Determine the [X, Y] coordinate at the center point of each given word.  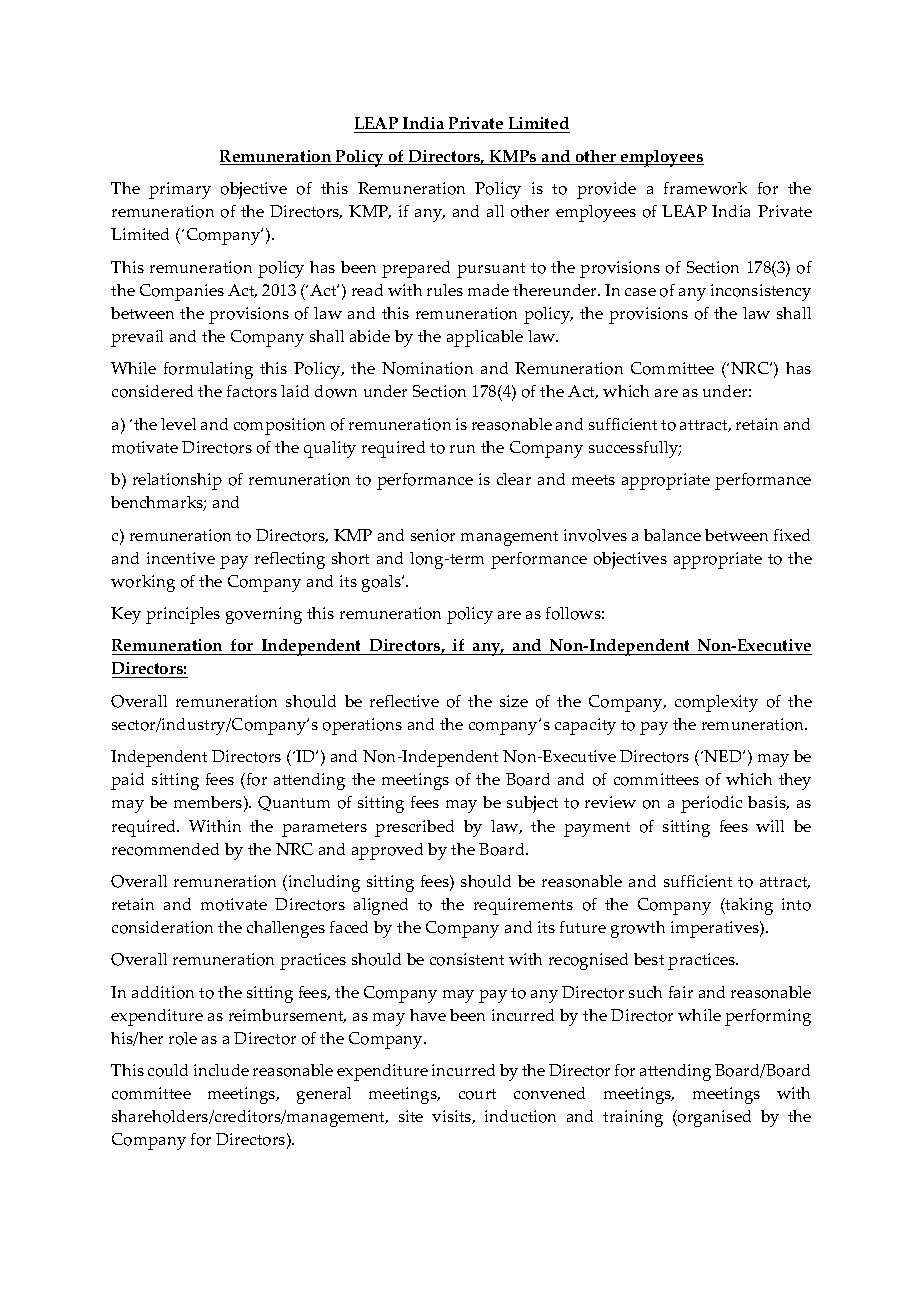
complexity [716, 703]
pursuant [491, 270]
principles [183, 615]
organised [713, 1118]
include [221, 1070]
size [514, 701]
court [477, 1094]
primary [180, 190]
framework [705, 188]
